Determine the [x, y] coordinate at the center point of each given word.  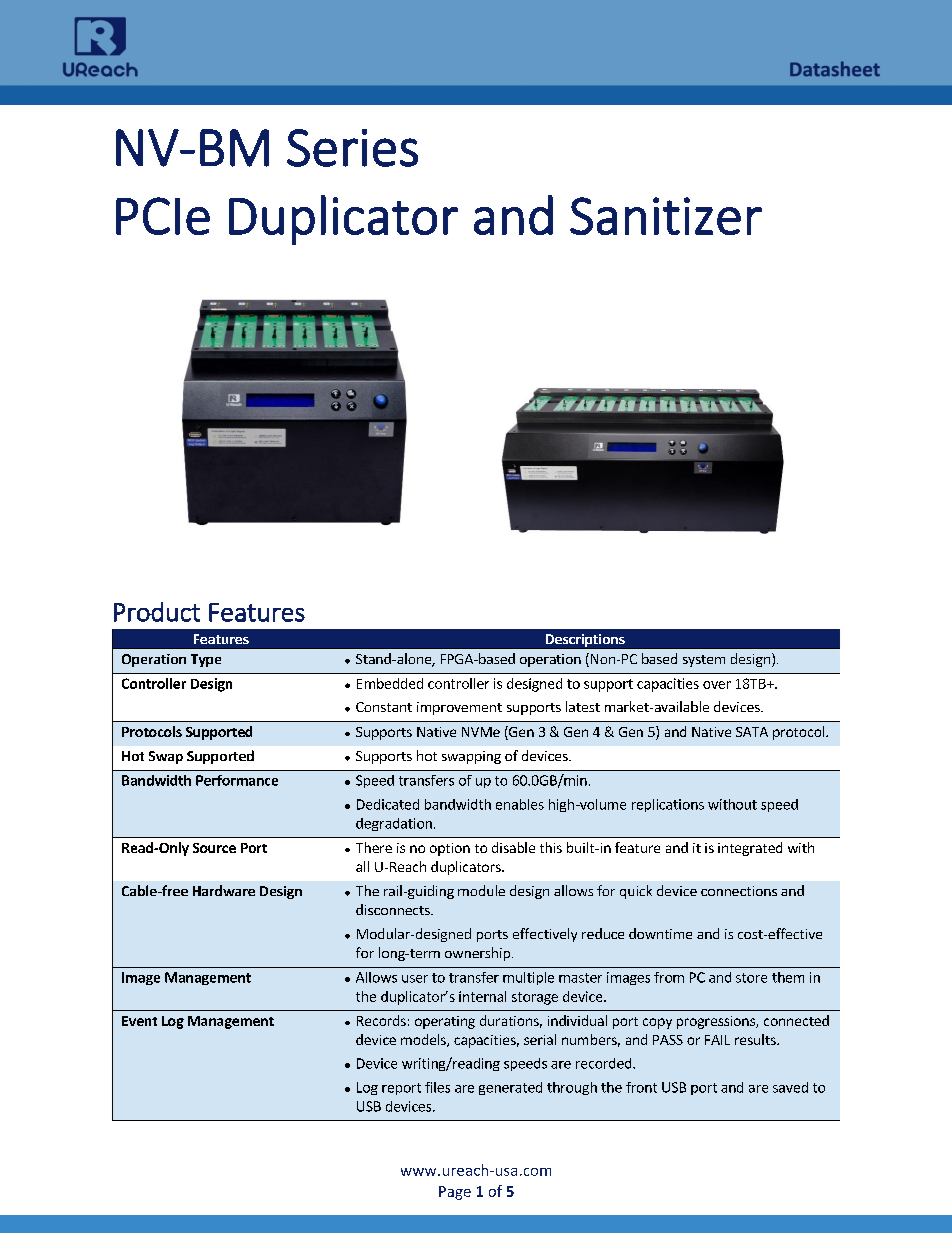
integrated [750, 849]
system [704, 661]
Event [139, 1021]
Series [352, 148]
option [450, 849]
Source [214, 848]
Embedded [390, 683]
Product [157, 612]
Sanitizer [666, 216]
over [717, 685]
